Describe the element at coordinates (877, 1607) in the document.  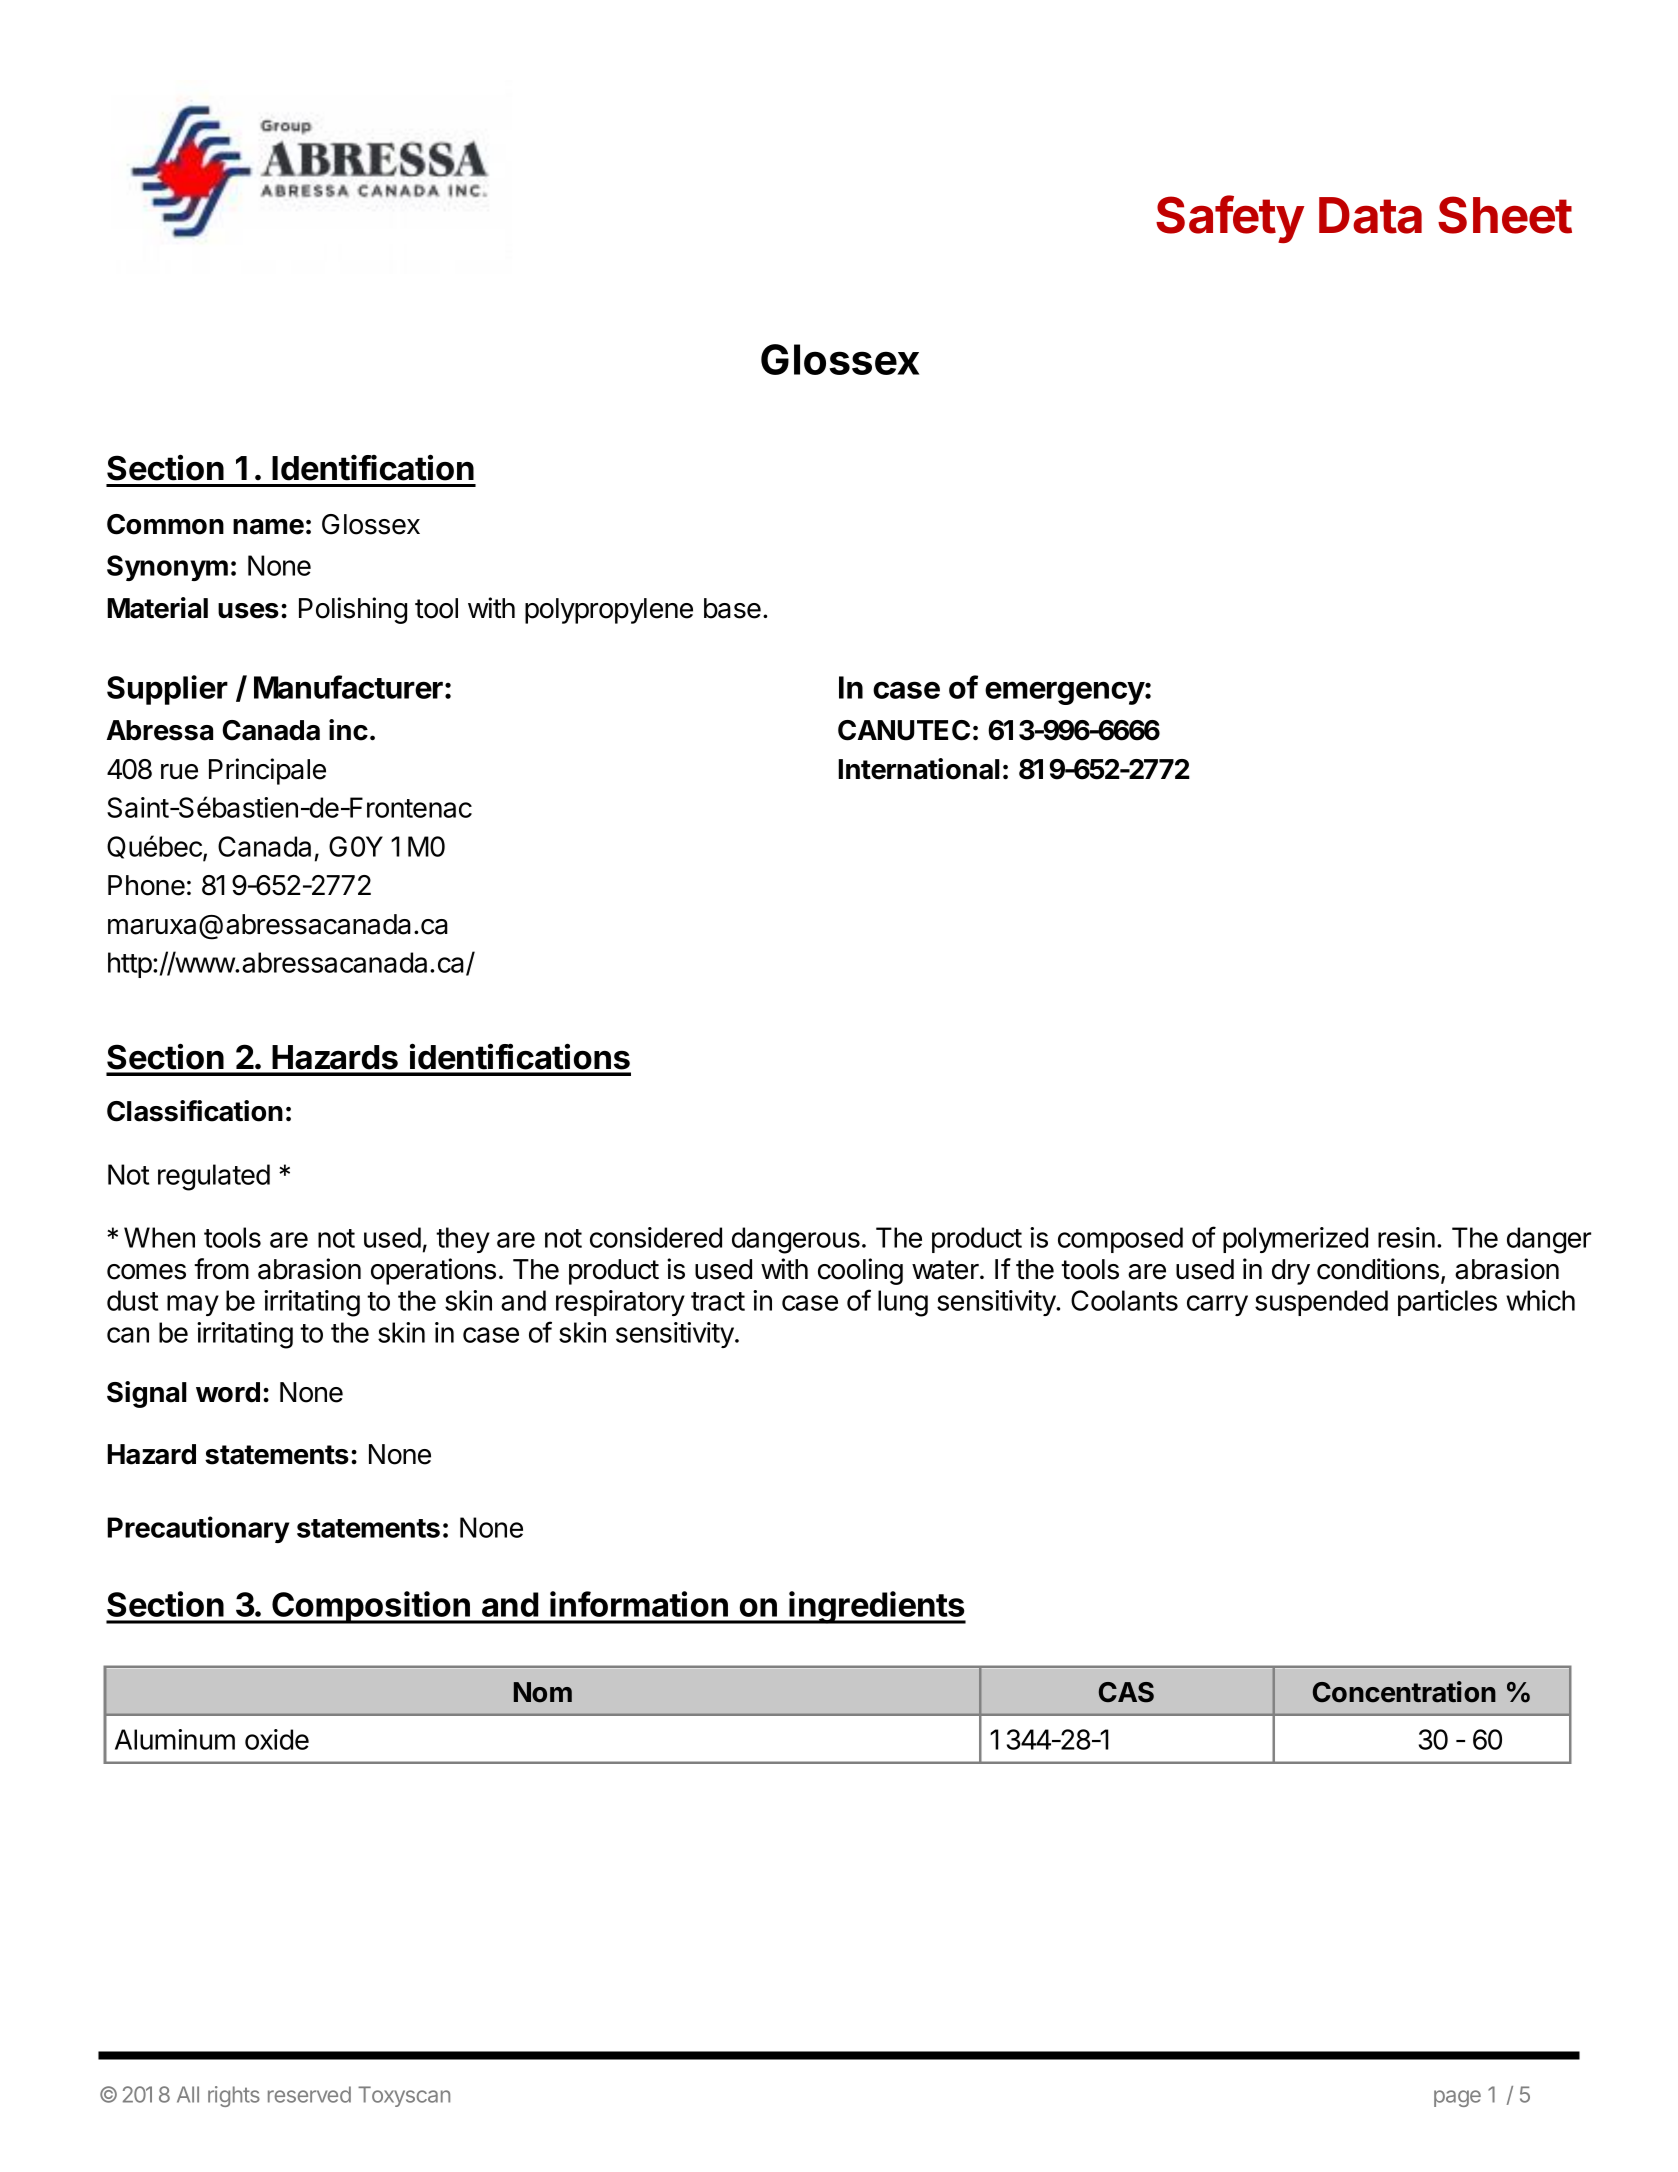
I see `ingredients` at that location.
